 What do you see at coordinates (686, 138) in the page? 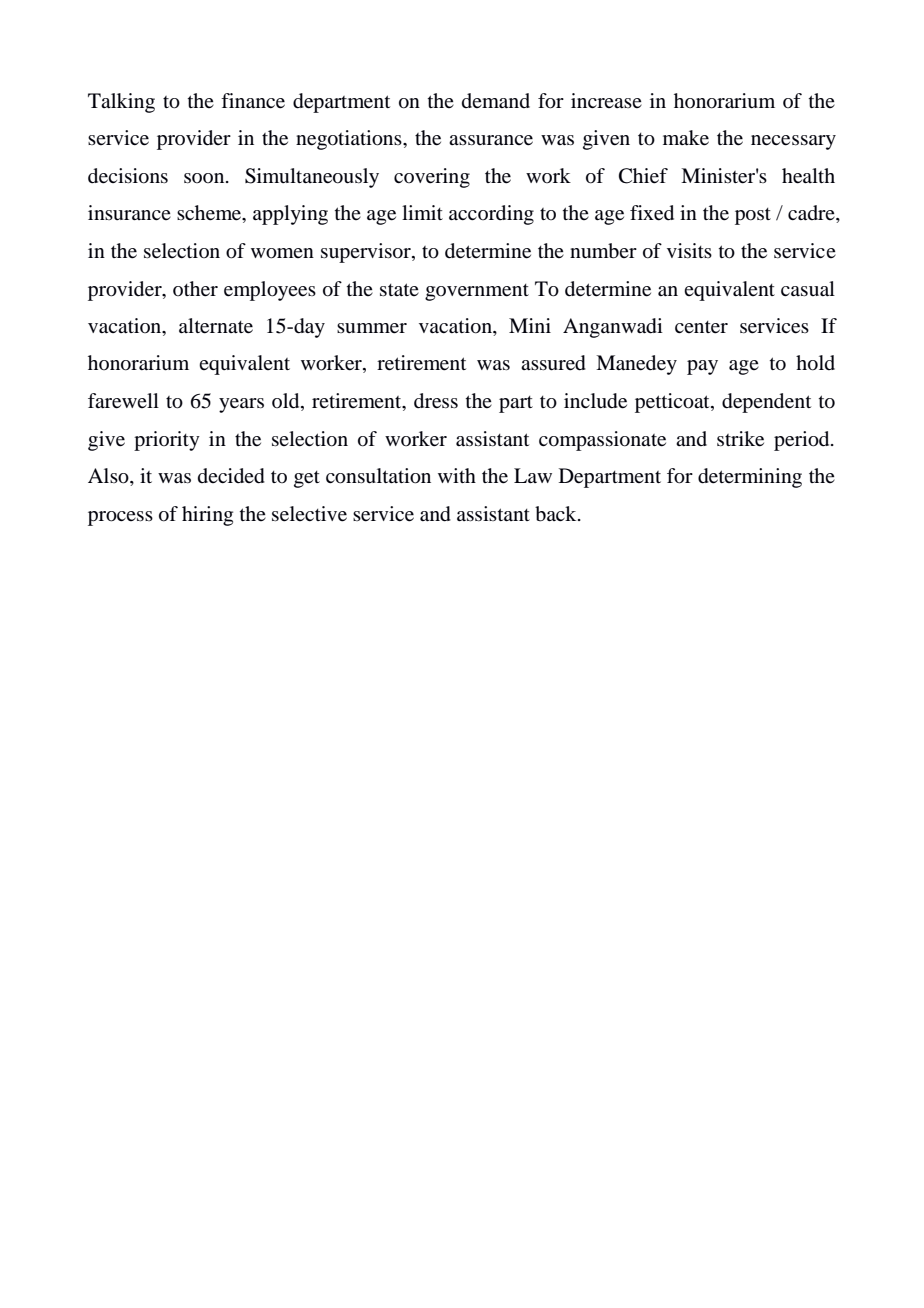
I see `make` at bounding box center [686, 138].
